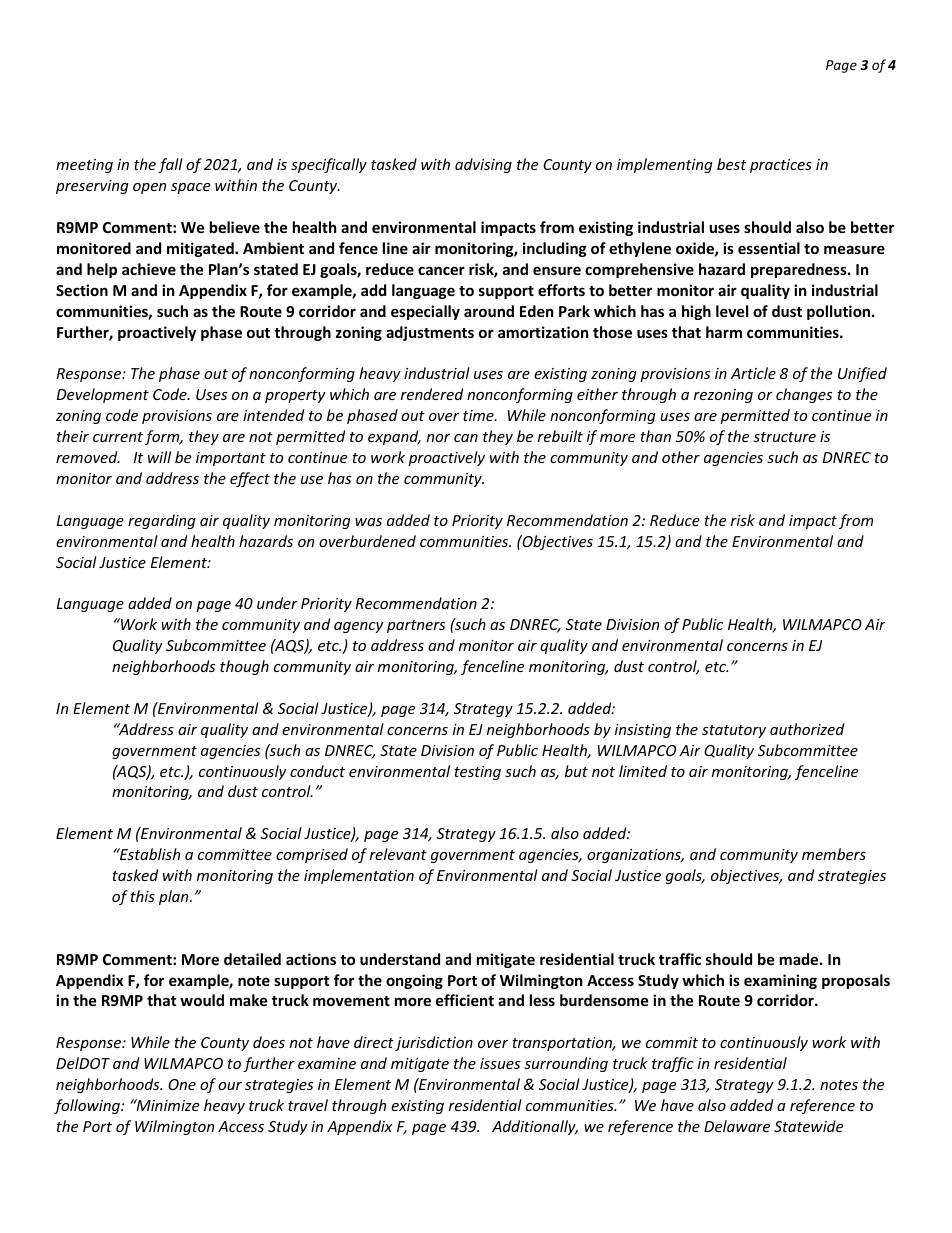  Describe the element at coordinates (149, 188) in the screenshot. I see `open` at that location.
